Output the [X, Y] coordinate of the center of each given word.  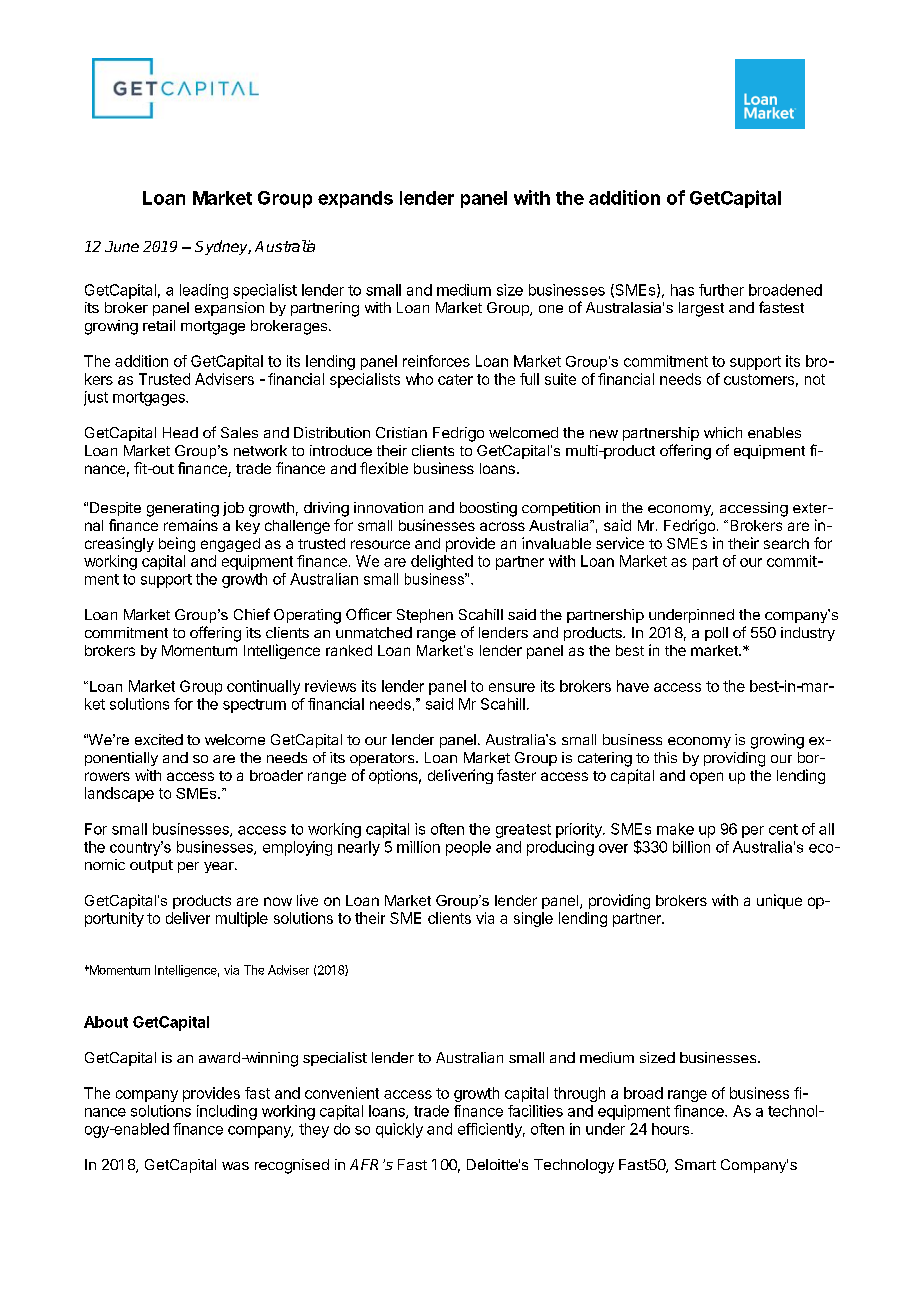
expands [355, 199]
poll [716, 634]
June [122, 246]
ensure [512, 687]
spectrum [254, 706]
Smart [695, 1164]
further [721, 290]
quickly [399, 1130]
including [227, 1112]
